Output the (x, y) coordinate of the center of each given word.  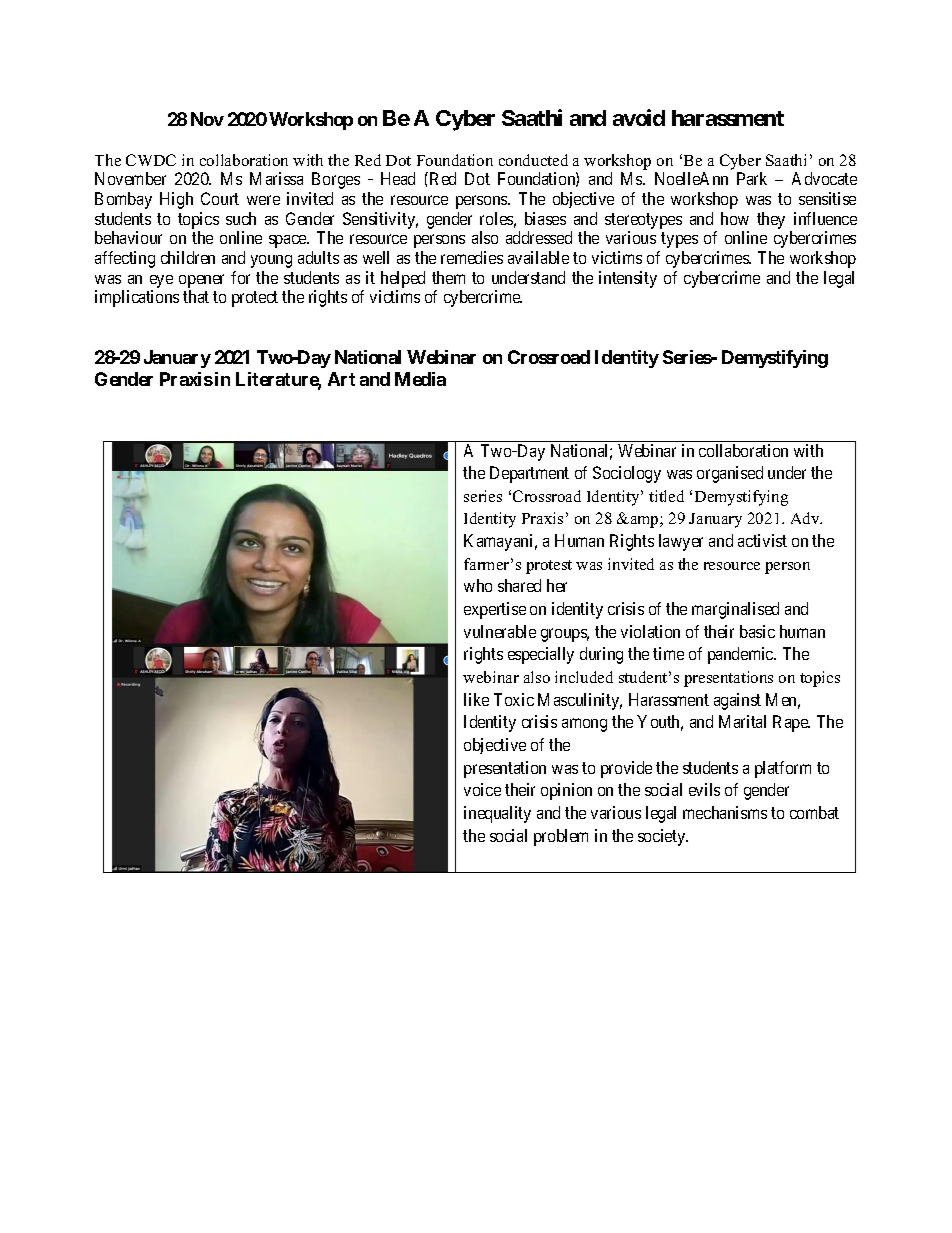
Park (752, 178)
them (448, 277)
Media (420, 379)
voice (482, 789)
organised (730, 474)
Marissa (276, 178)
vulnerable (500, 631)
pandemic (742, 655)
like (476, 699)
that (196, 296)
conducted (533, 160)
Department (529, 474)
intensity (628, 279)
